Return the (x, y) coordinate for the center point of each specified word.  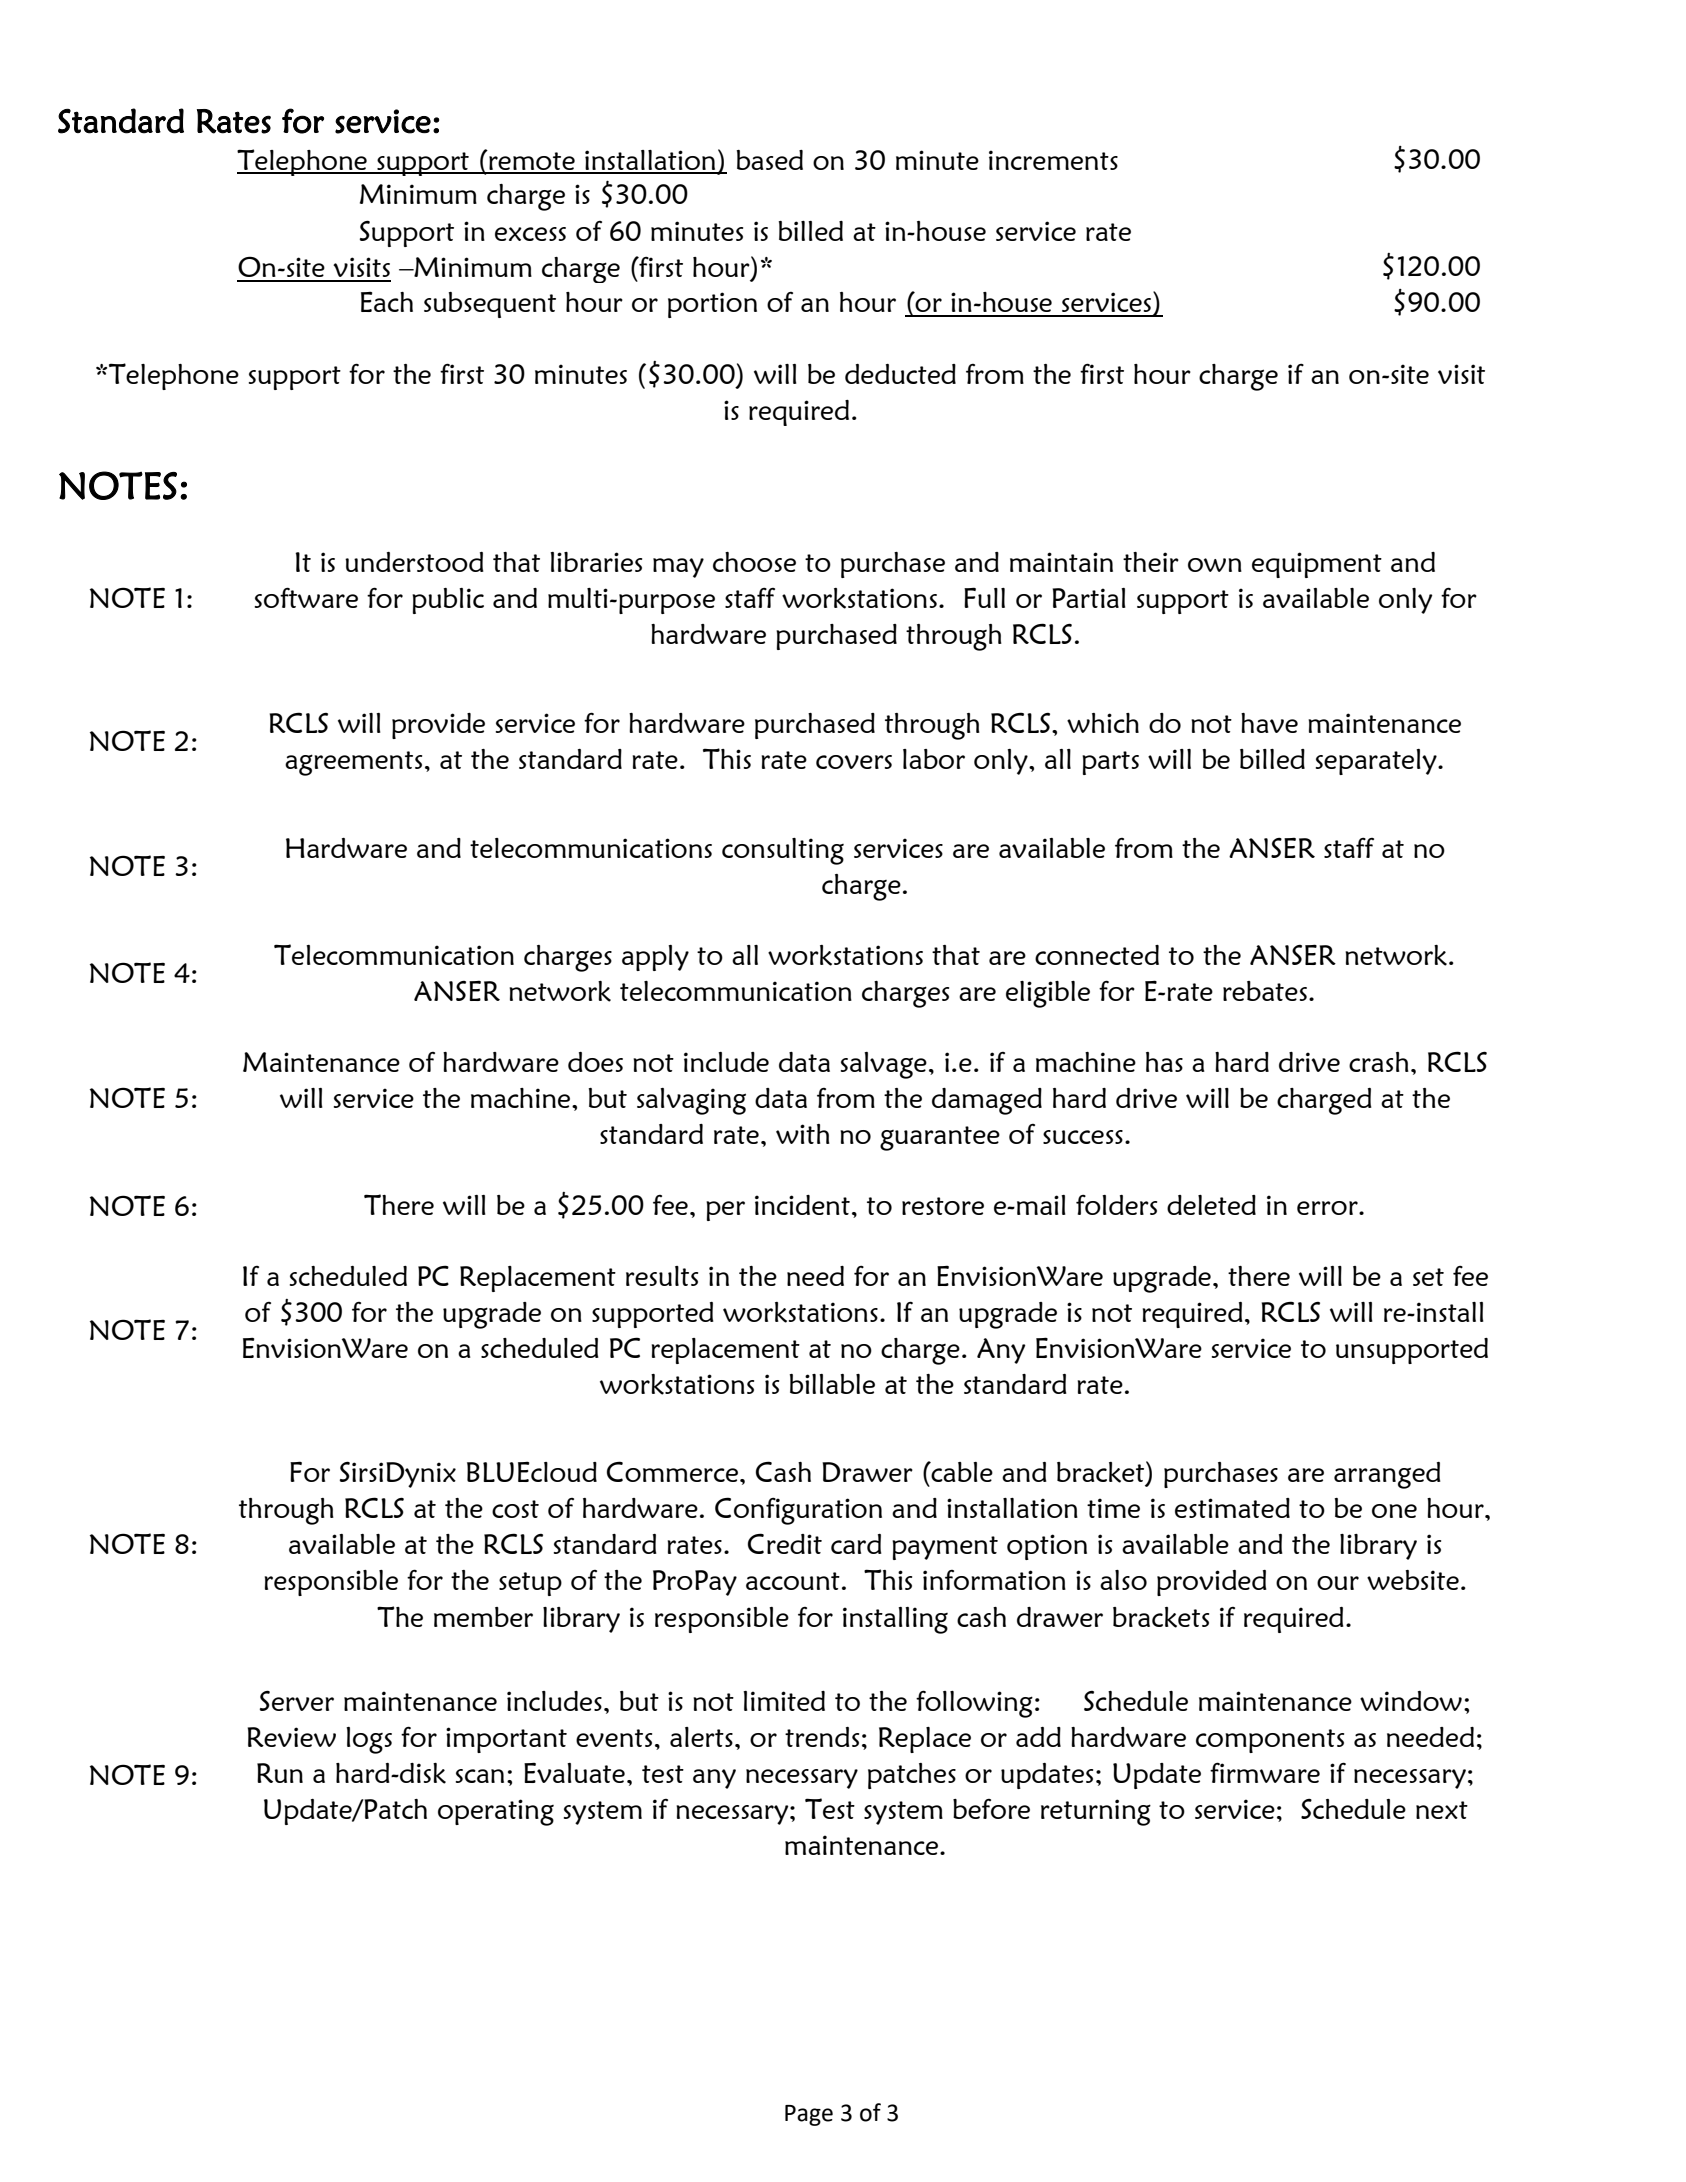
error (1328, 1208)
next (1442, 1810)
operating (496, 1812)
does (595, 1062)
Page (809, 2115)
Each (387, 301)
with (803, 1134)
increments (1053, 160)
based (770, 160)
